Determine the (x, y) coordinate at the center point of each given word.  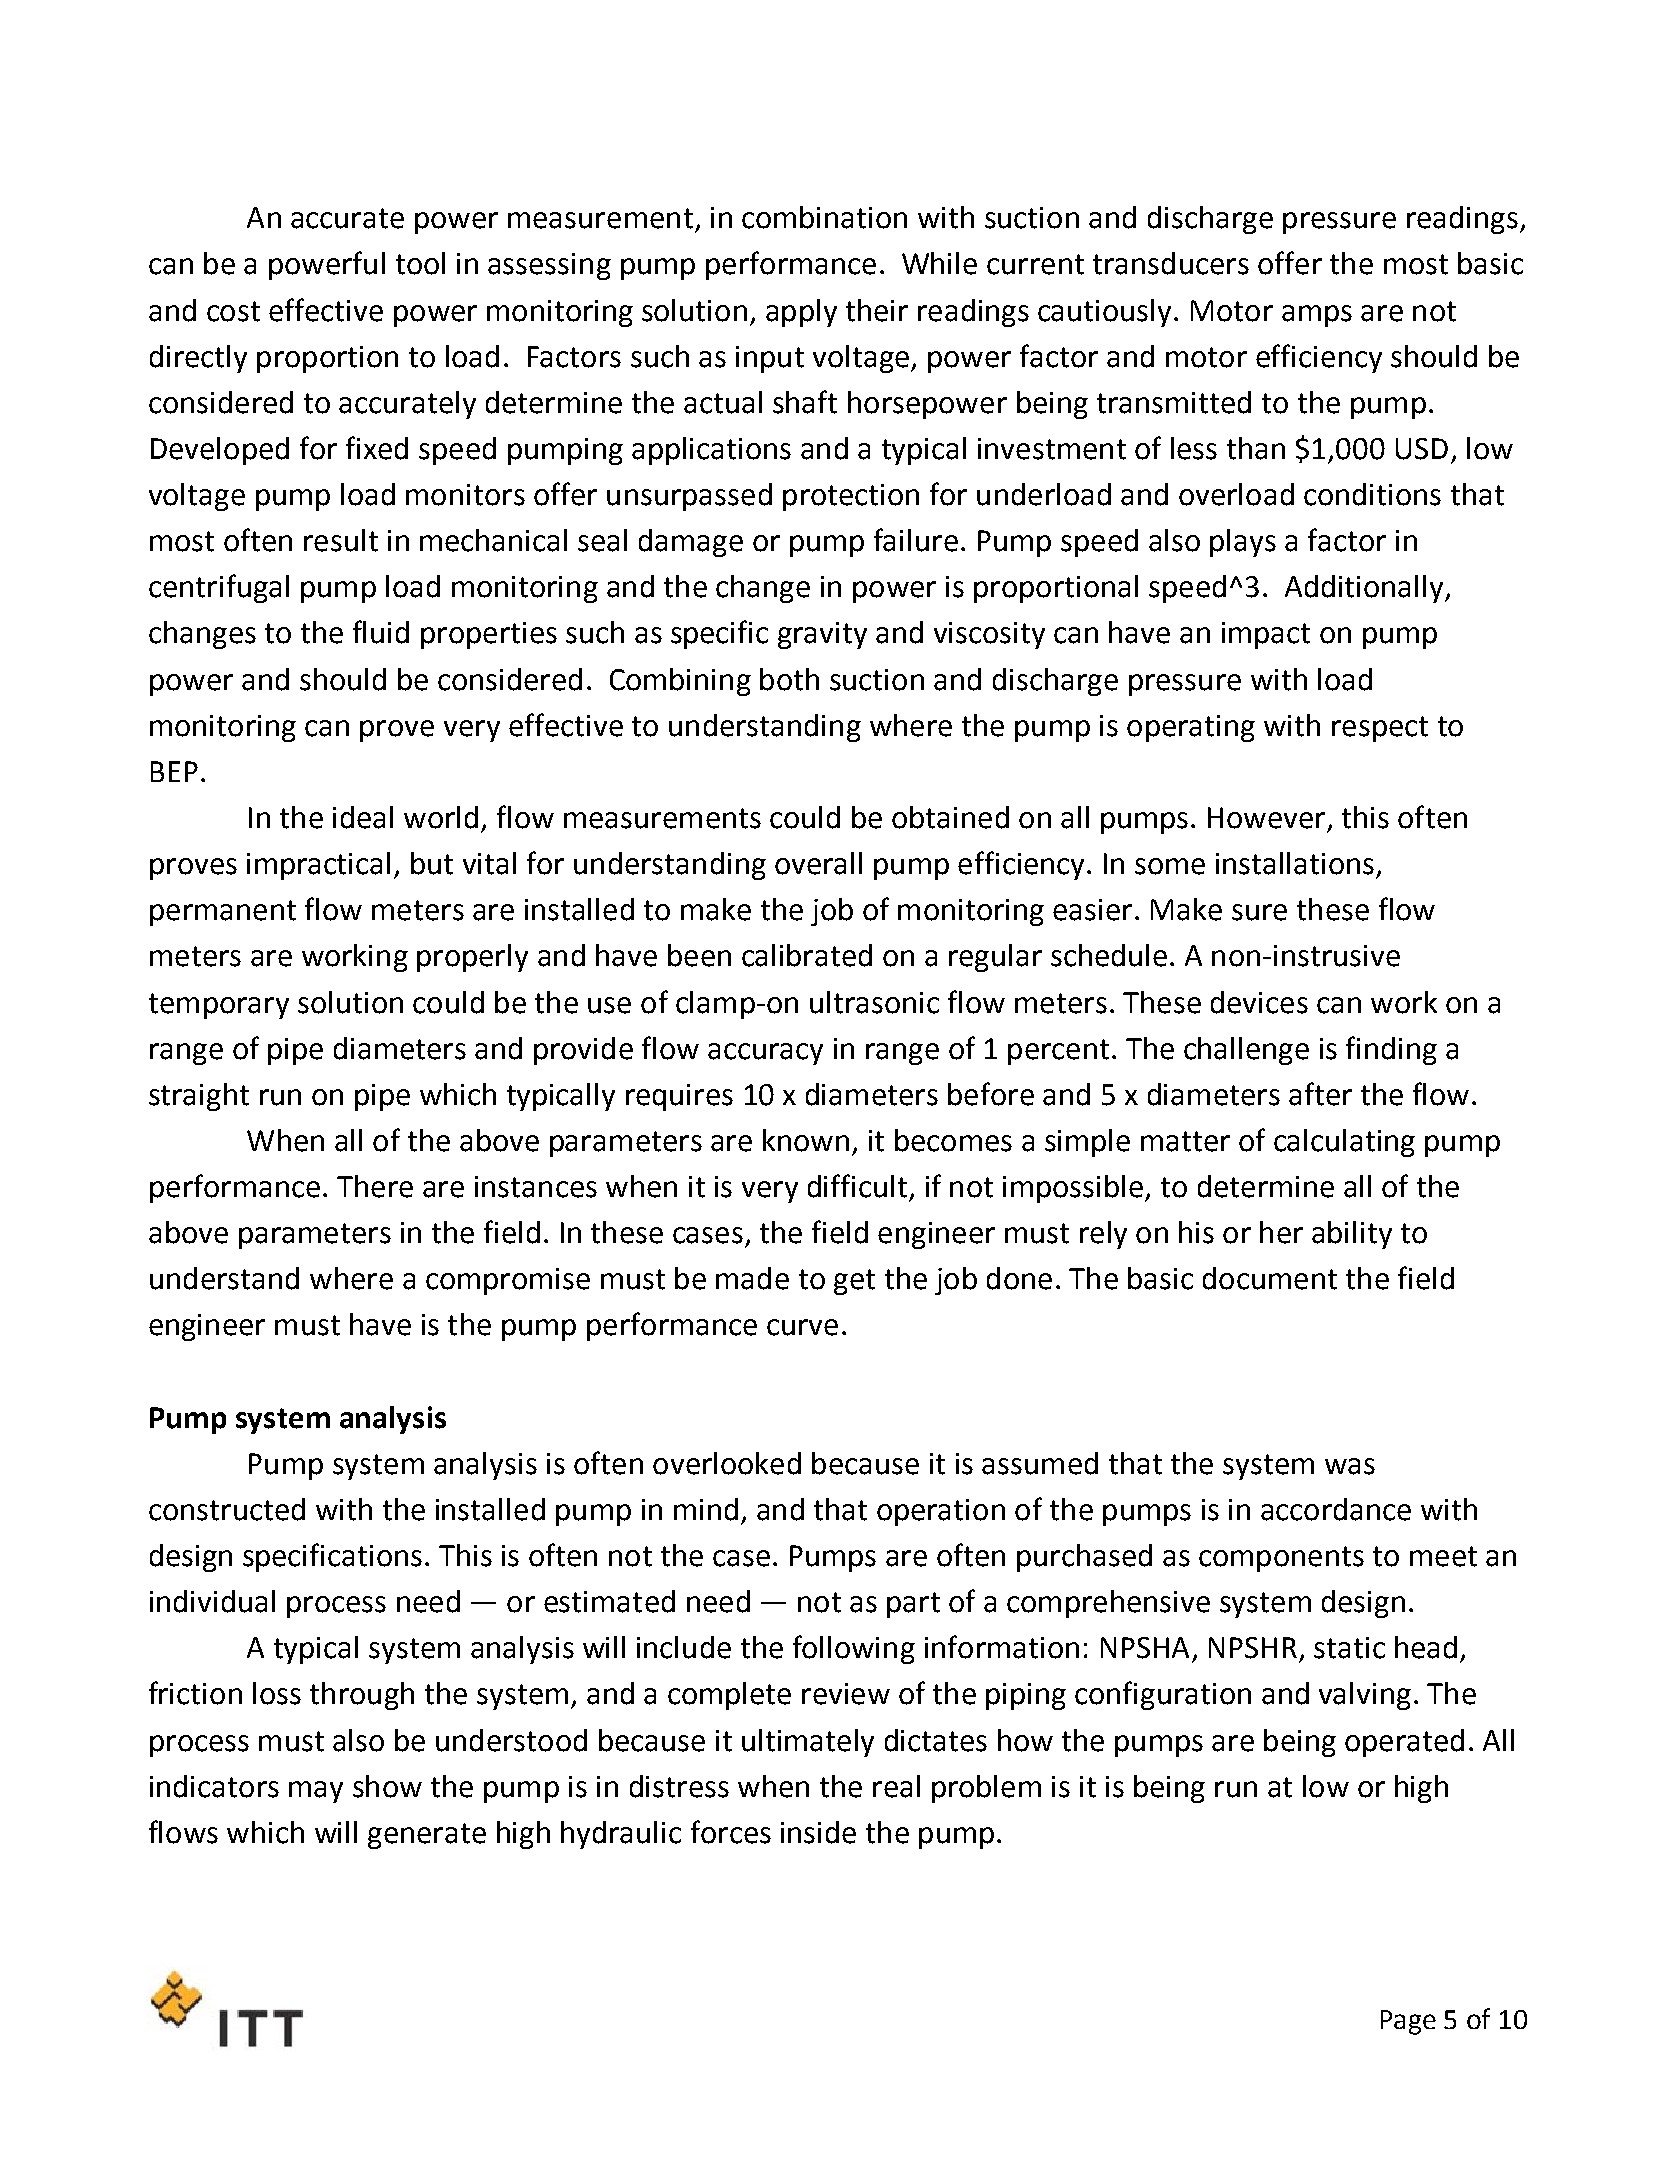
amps (1317, 316)
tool (420, 263)
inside (818, 1832)
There (375, 1186)
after (1320, 1094)
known (806, 1140)
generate (427, 1836)
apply (801, 313)
